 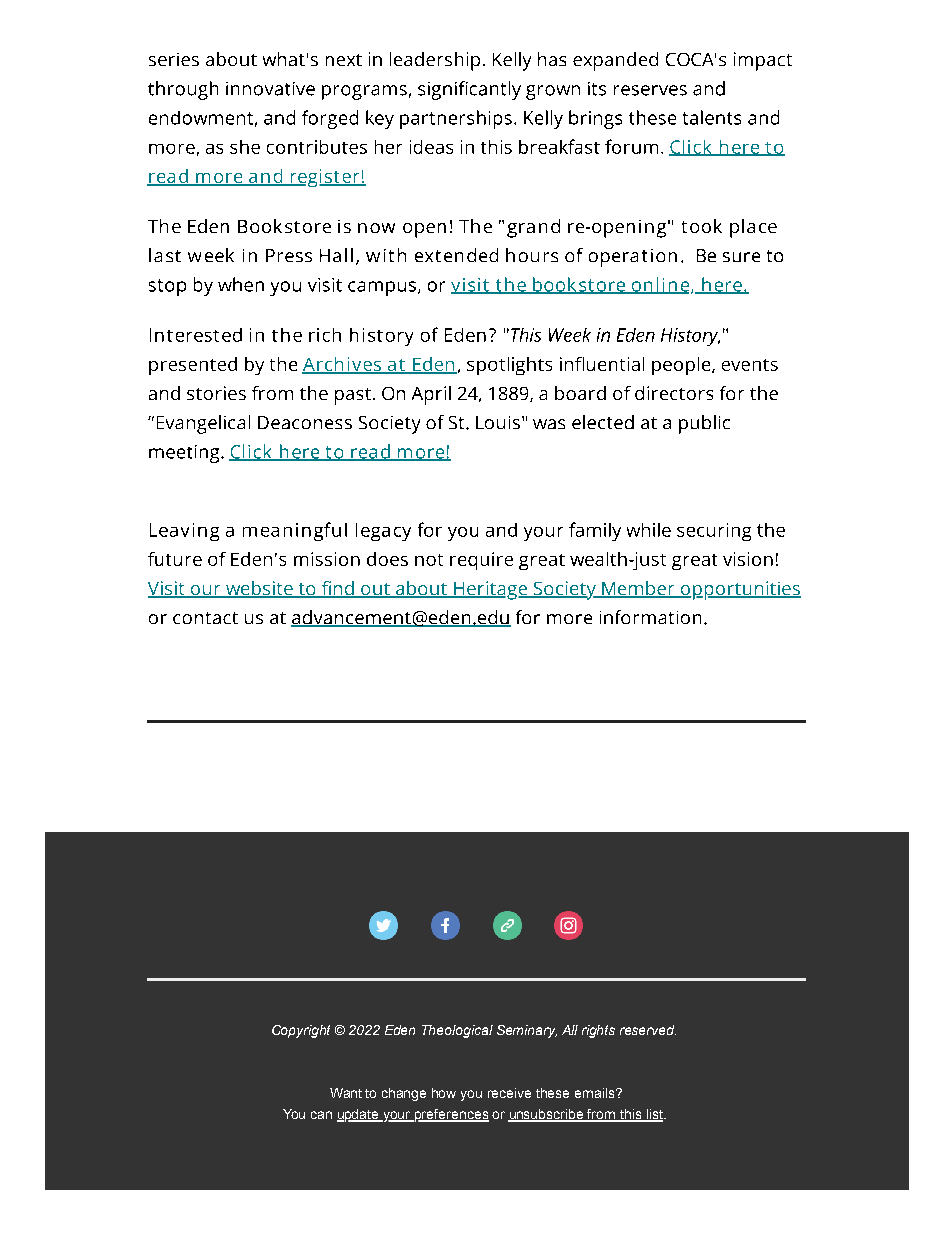 I want to click on significantly, so click(x=469, y=90).
